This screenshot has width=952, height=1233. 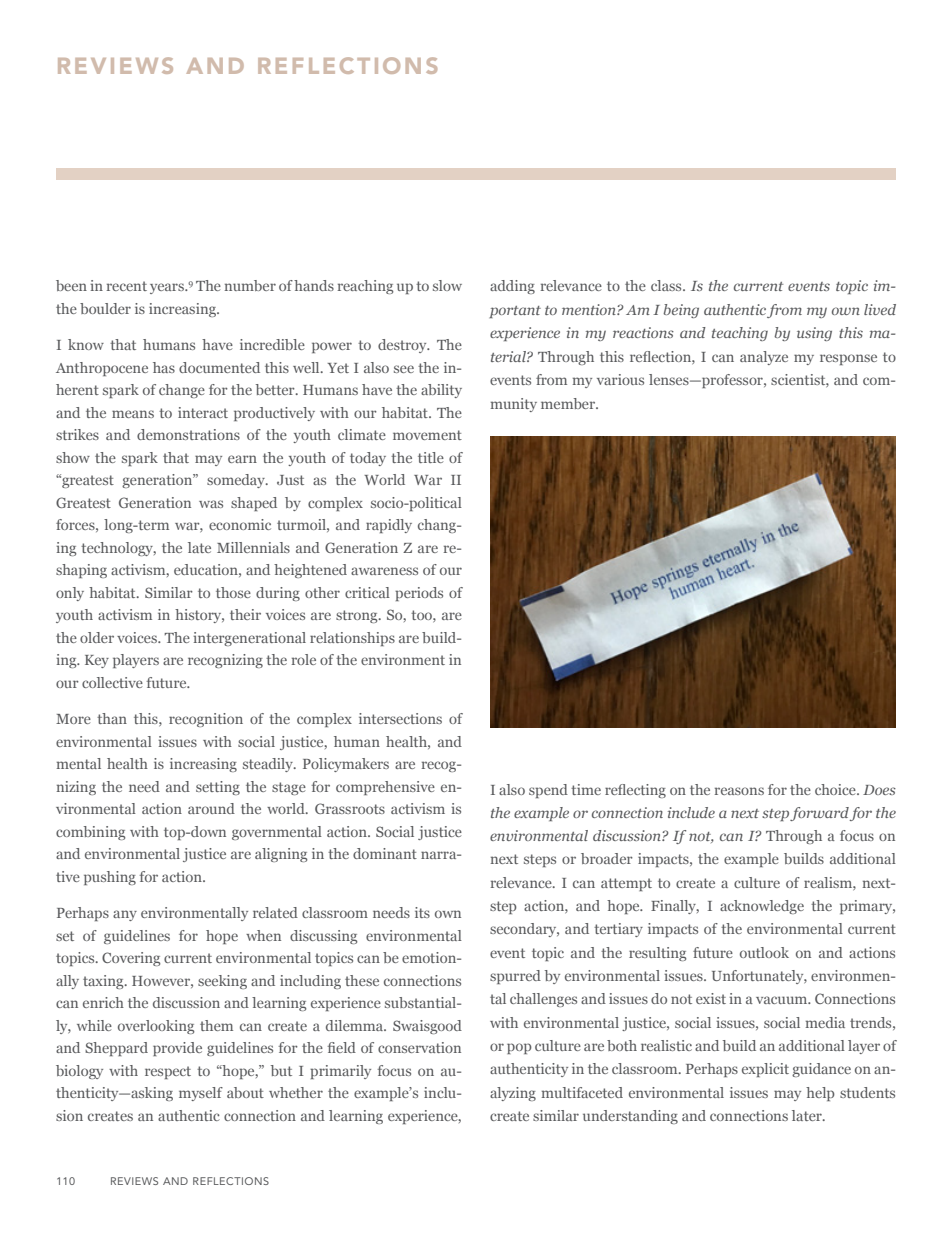 What do you see at coordinates (447, 285) in the screenshot?
I see `slow` at bounding box center [447, 285].
